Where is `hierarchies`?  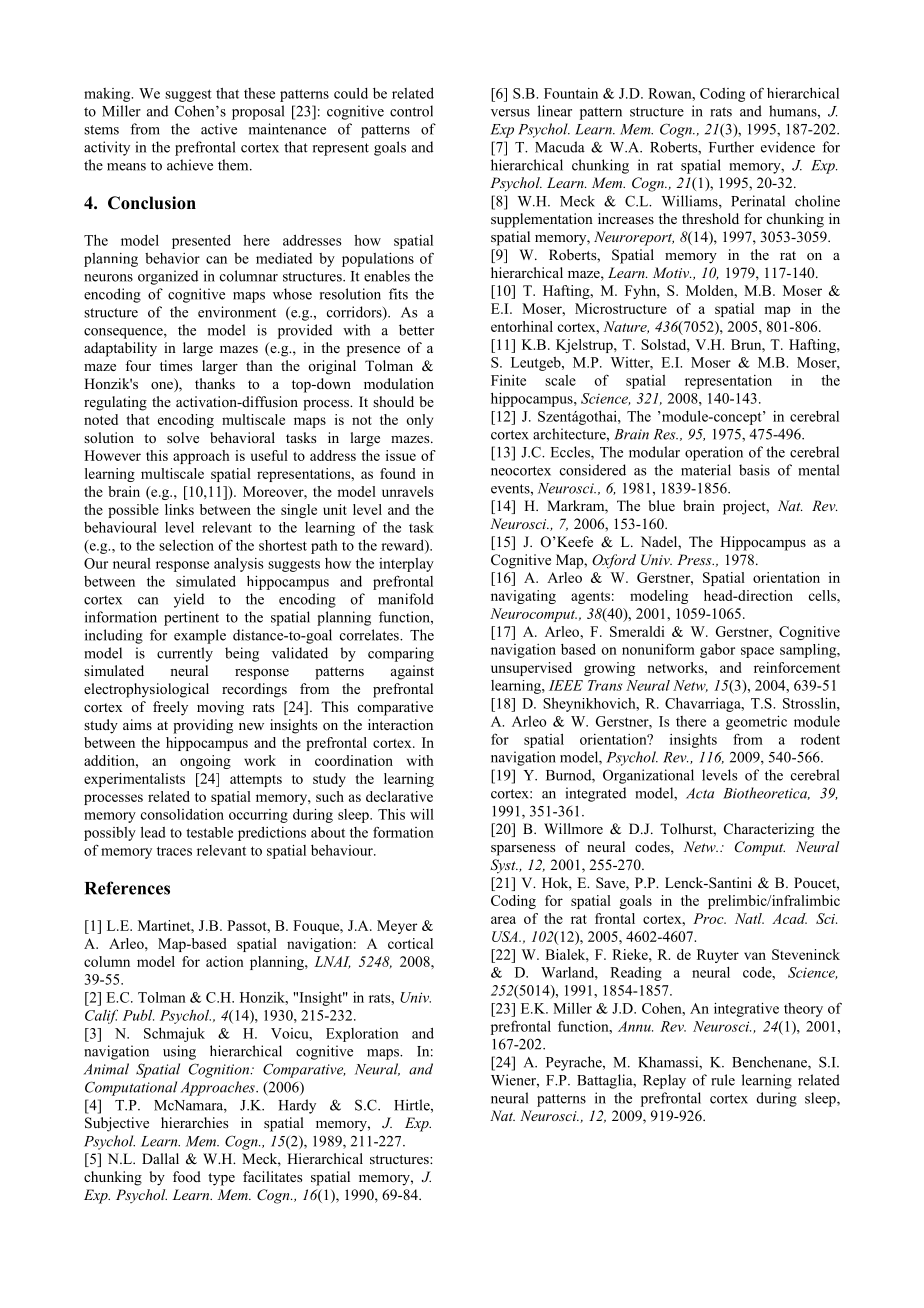 hierarchies is located at coordinates (194, 1122).
